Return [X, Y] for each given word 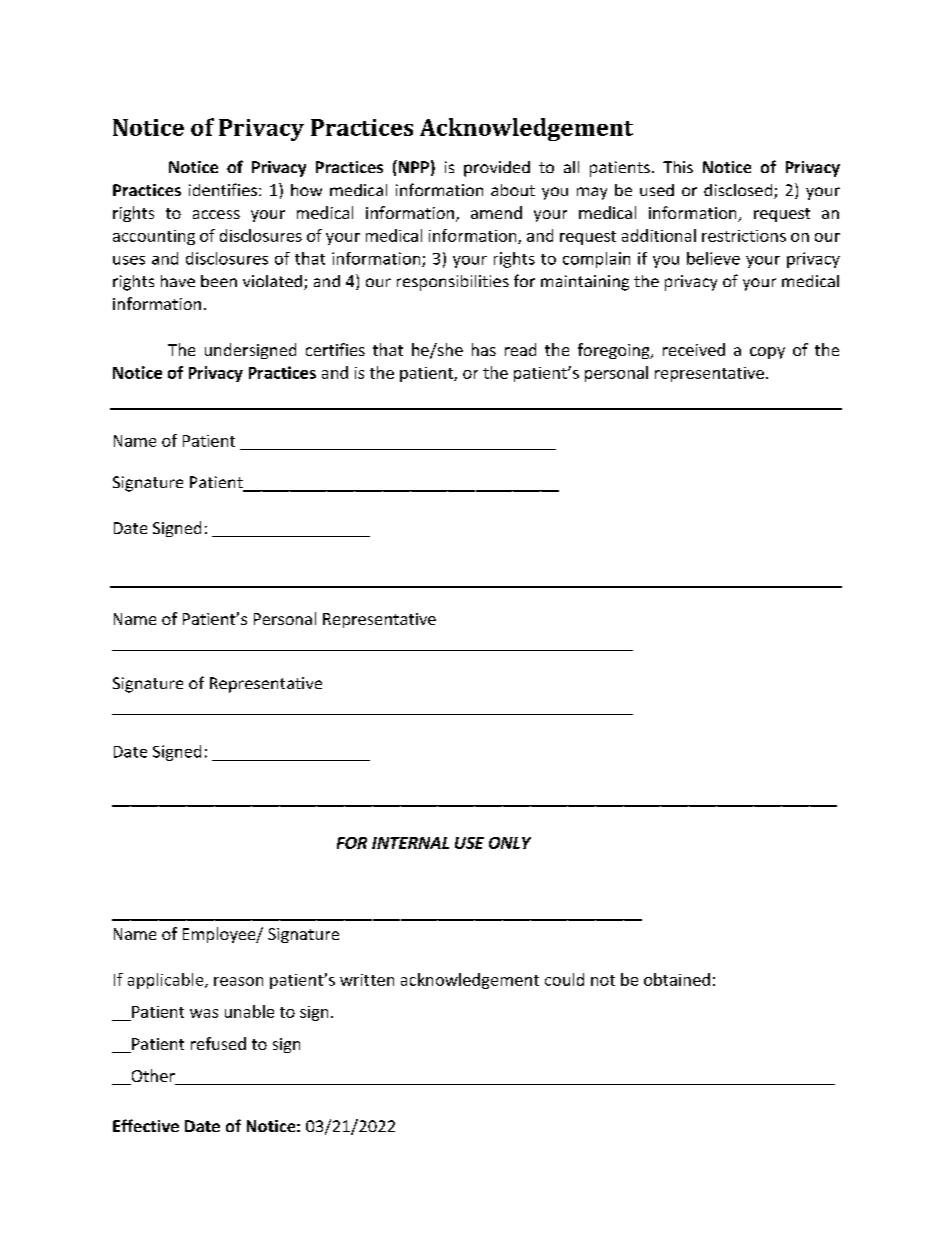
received [694, 349]
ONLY [510, 843]
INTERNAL [410, 843]
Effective [146, 1125]
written [367, 980]
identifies [224, 189]
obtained [677, 979]
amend [496, 212]
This [678, 167]
